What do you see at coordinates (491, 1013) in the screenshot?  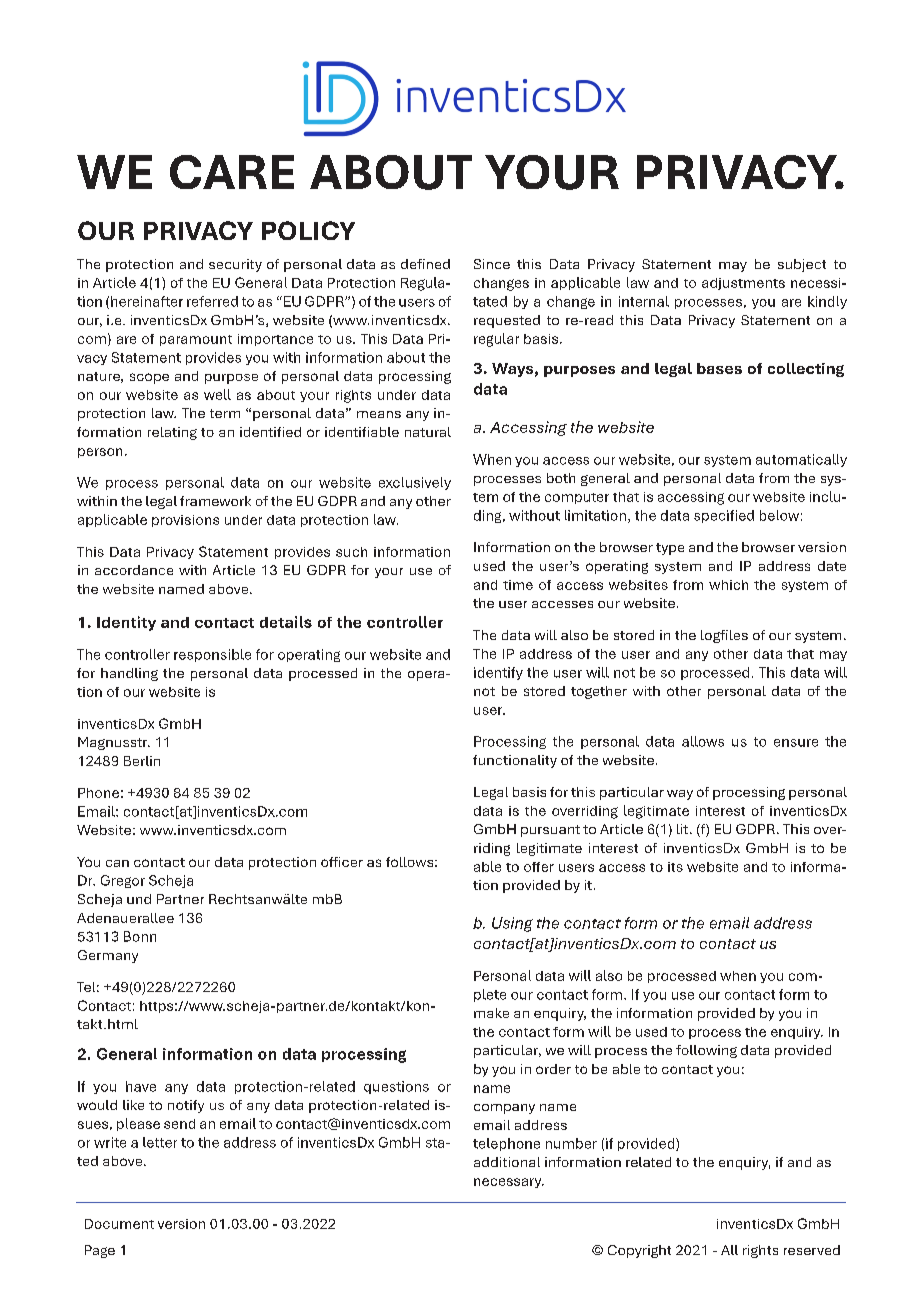 I see `make` at bounding box center [491, 1013].
